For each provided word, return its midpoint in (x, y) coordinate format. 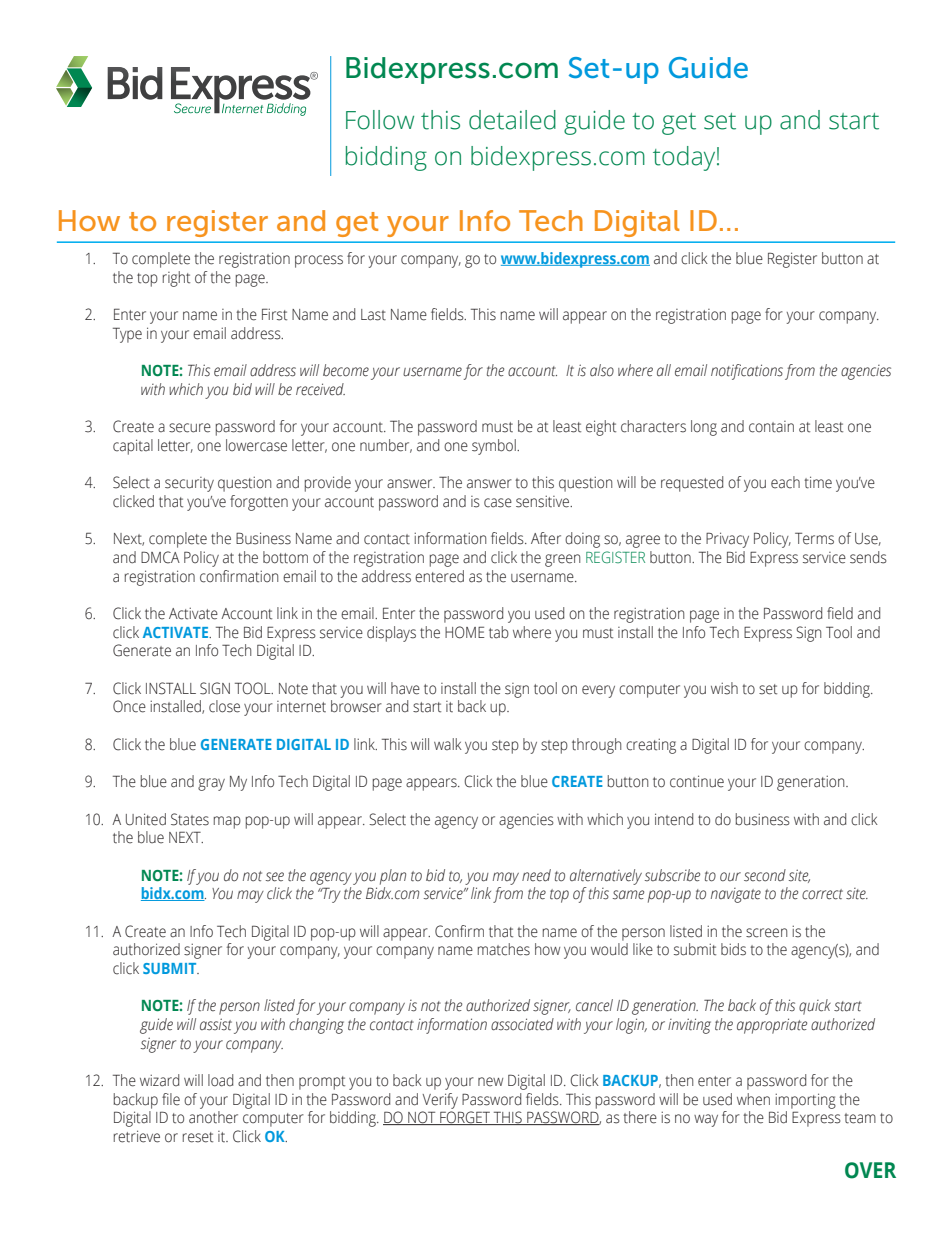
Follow (380, 120)
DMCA (160, 557)
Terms (814, 538)
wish (724, 688)
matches (504, 949)
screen (766, 933)
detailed (512, 120)
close (224, 706)
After (546, 538)
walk (448, 744)
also (602, 370)
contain (771, 427)
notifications (747, 372)
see (275, 877)
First (274, 314)
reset (198, 1137)
